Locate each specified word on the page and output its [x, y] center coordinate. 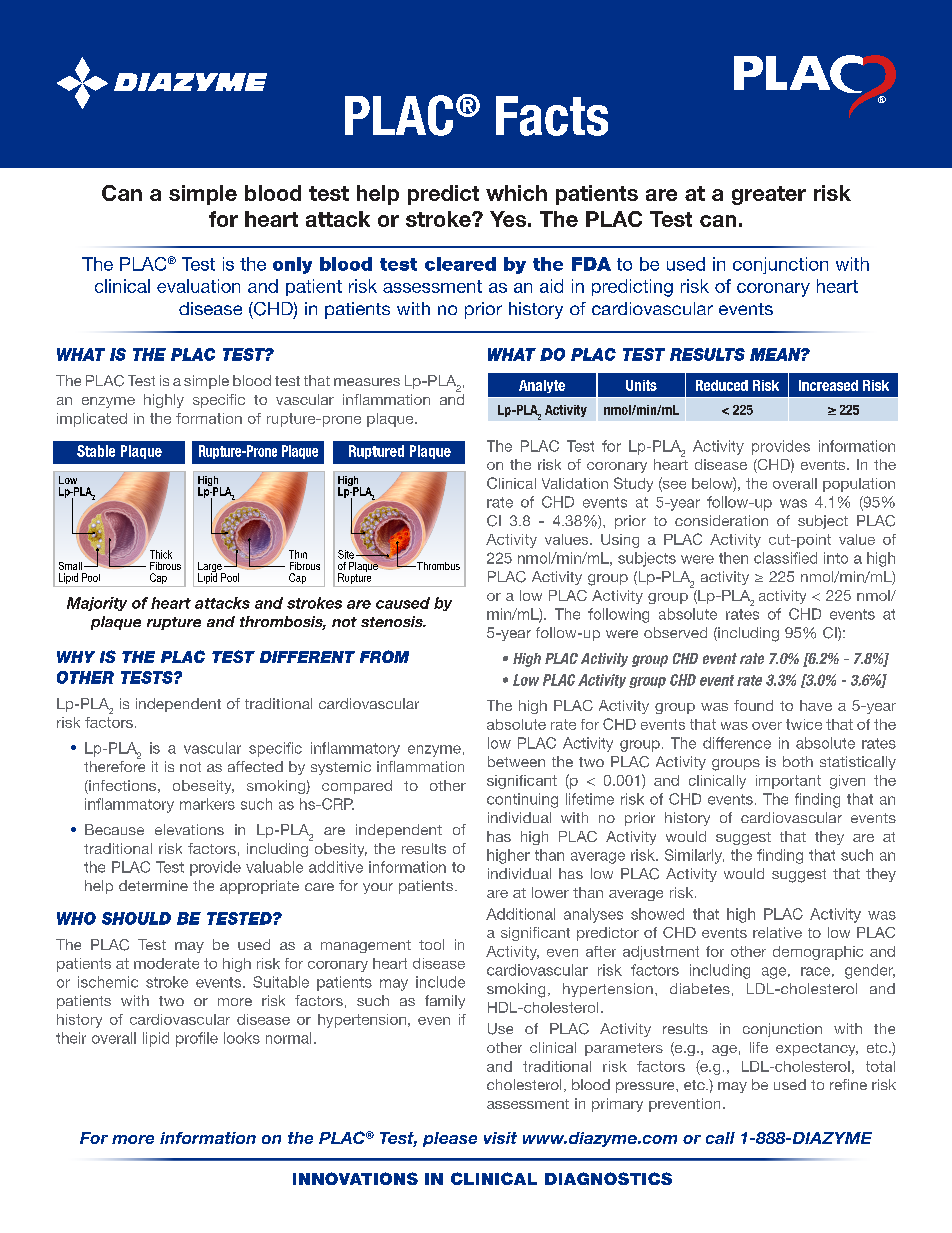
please [450, 1139]
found [753, 705]
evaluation [198, 286]
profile [197, 1039]
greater [769, 195]
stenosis [393, 621]
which [516, 193]
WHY [76, 657]
